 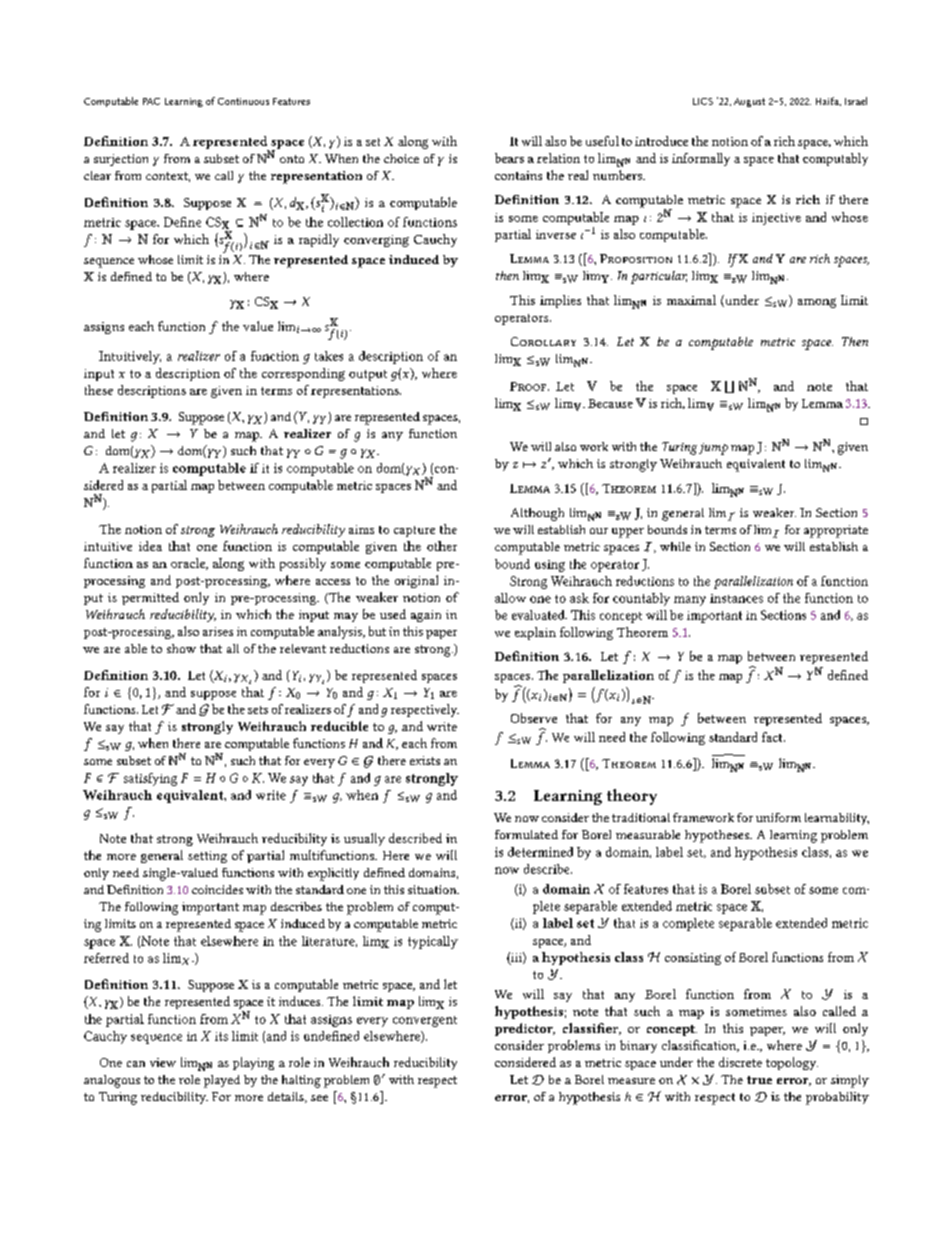 What do you see at coordinates (163, 1062) in the screenshot?
I see `view` at bounding box center [163, 1062].
